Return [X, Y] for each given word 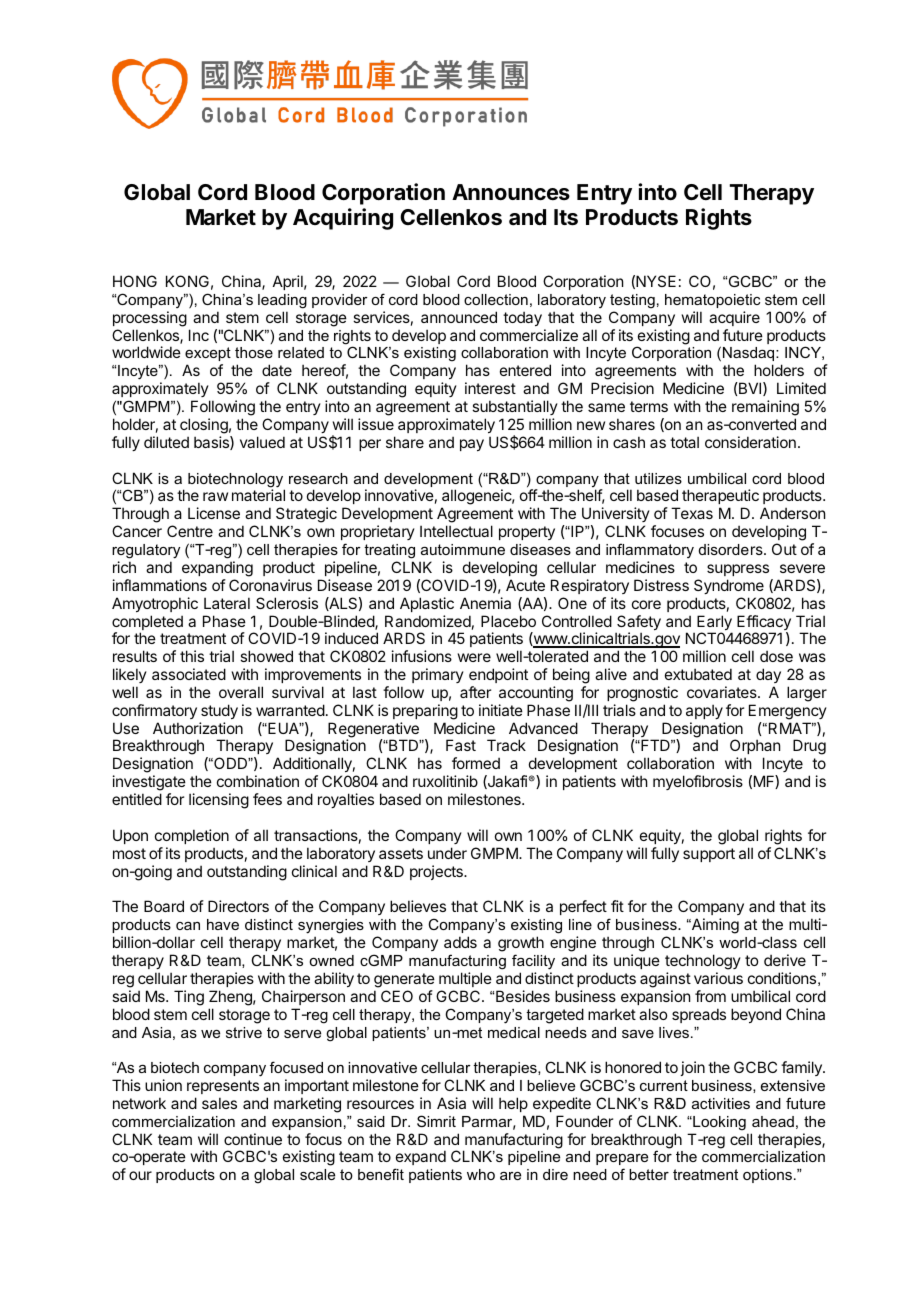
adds [460, 942]
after [475, 692]
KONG [187, 281]
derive [785, 960]
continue [253, 1139]
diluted [166, 442]
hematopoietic [712, 301]
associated [189, 674]
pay [472, 445]
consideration [750, 442]
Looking [718, 1123]
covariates [723, 692]
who [481, 1174]
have [223, 924]
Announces [511, 192]
